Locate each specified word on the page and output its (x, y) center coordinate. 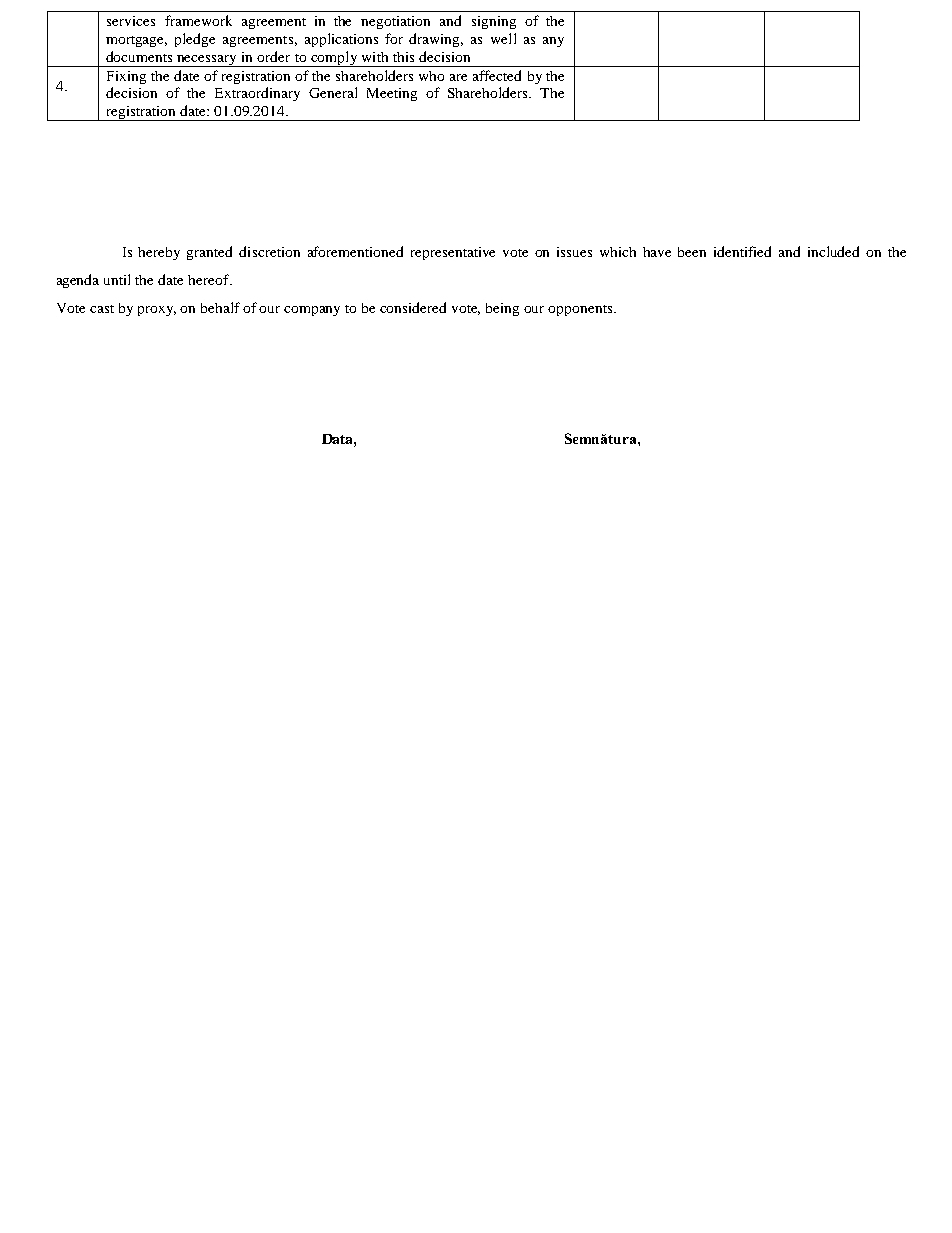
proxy (157, 311)
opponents (581, 310)
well (503, 38)
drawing (436, 40)
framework (198, 20)
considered (413, 307)
